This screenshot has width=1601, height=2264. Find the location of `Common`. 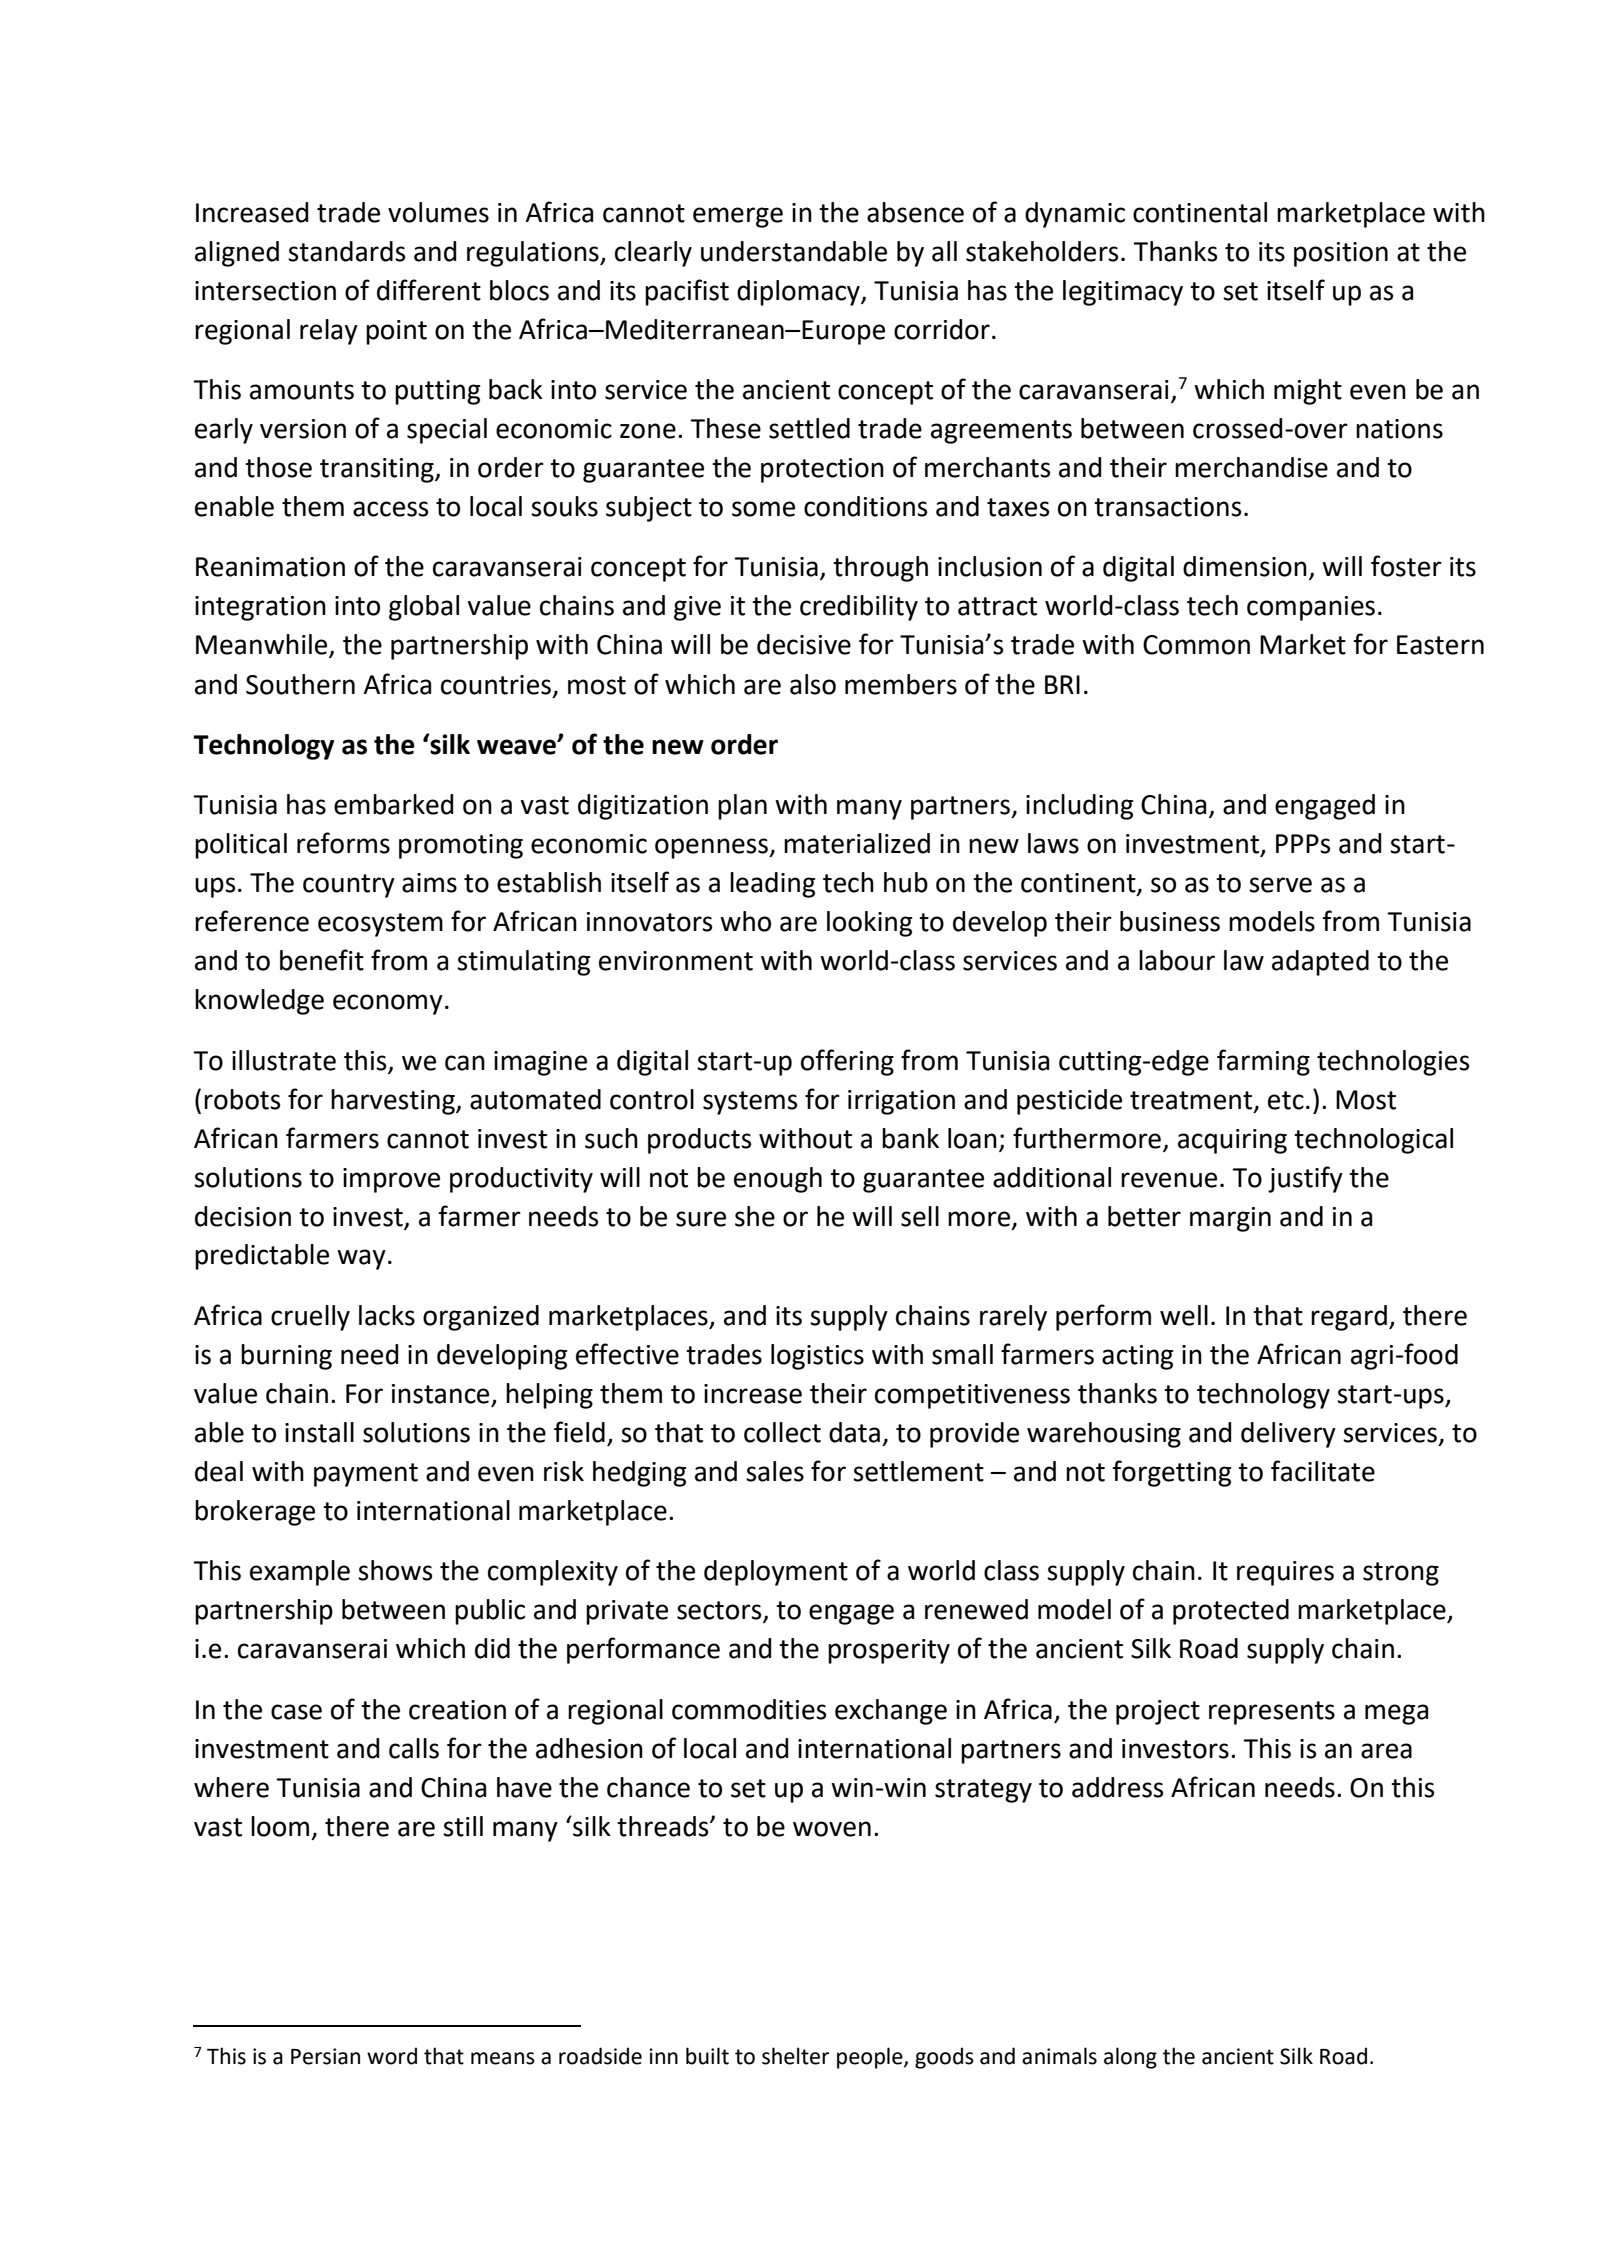

Common is located at coordinates (1196, 645).
